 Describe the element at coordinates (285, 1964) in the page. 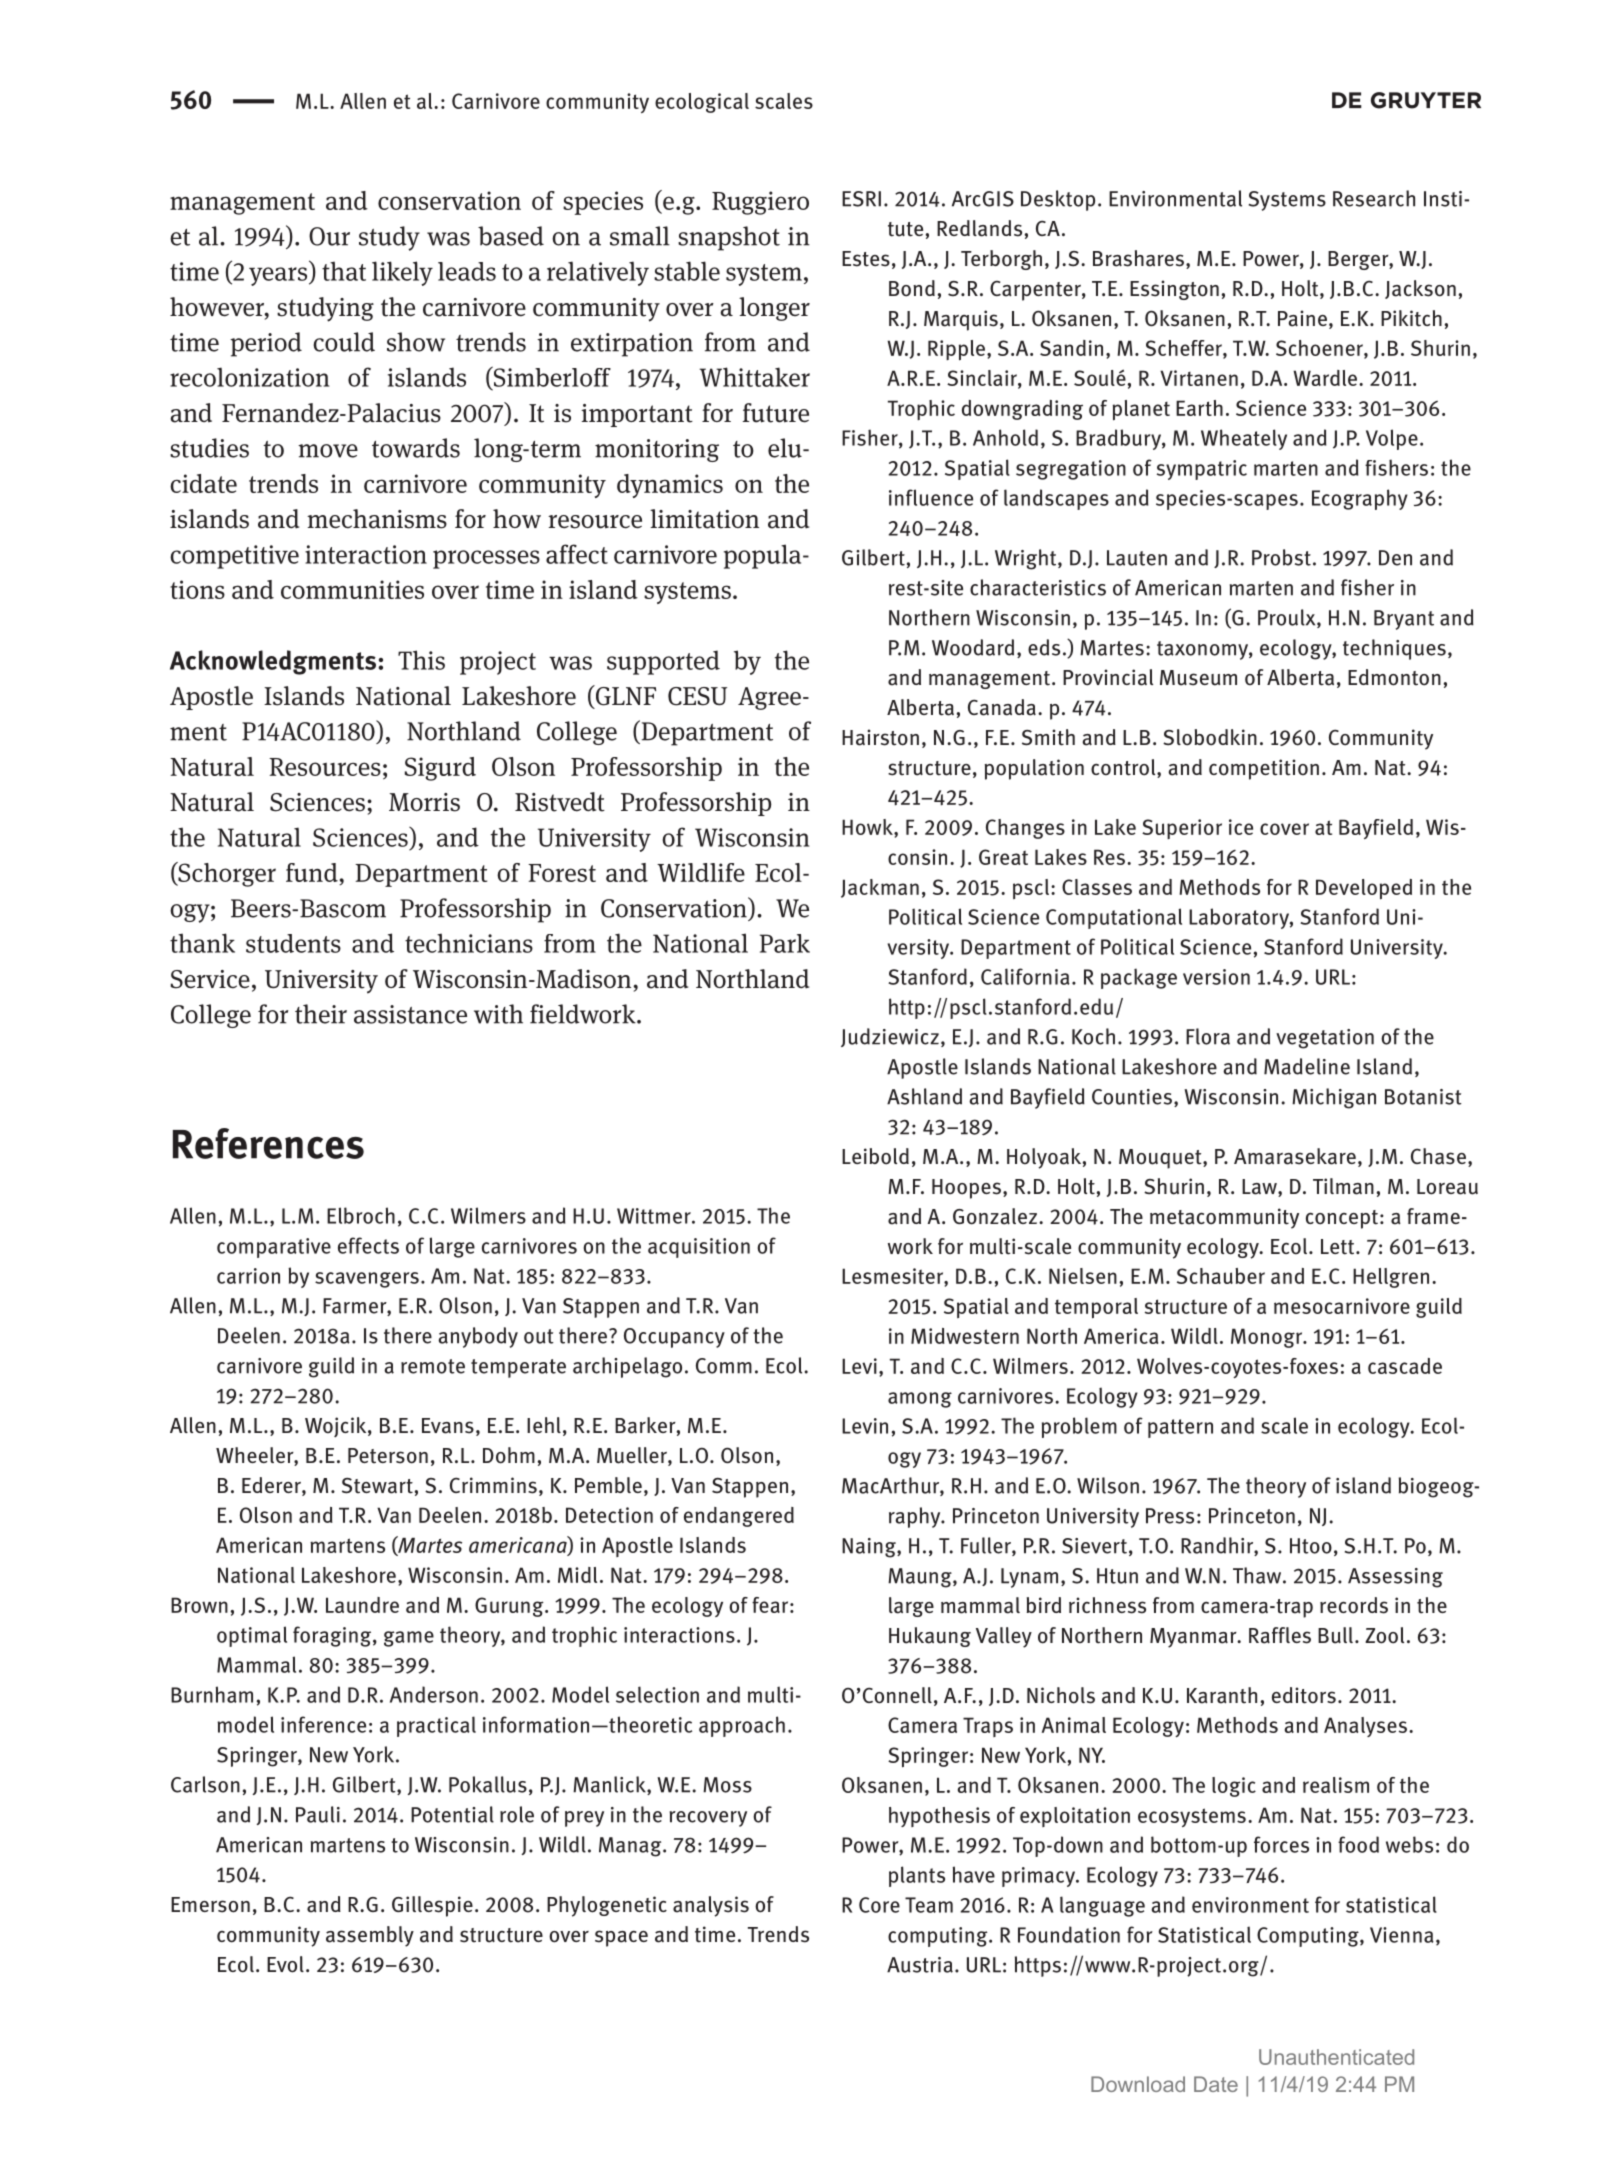

I see `Evol` at that location.
